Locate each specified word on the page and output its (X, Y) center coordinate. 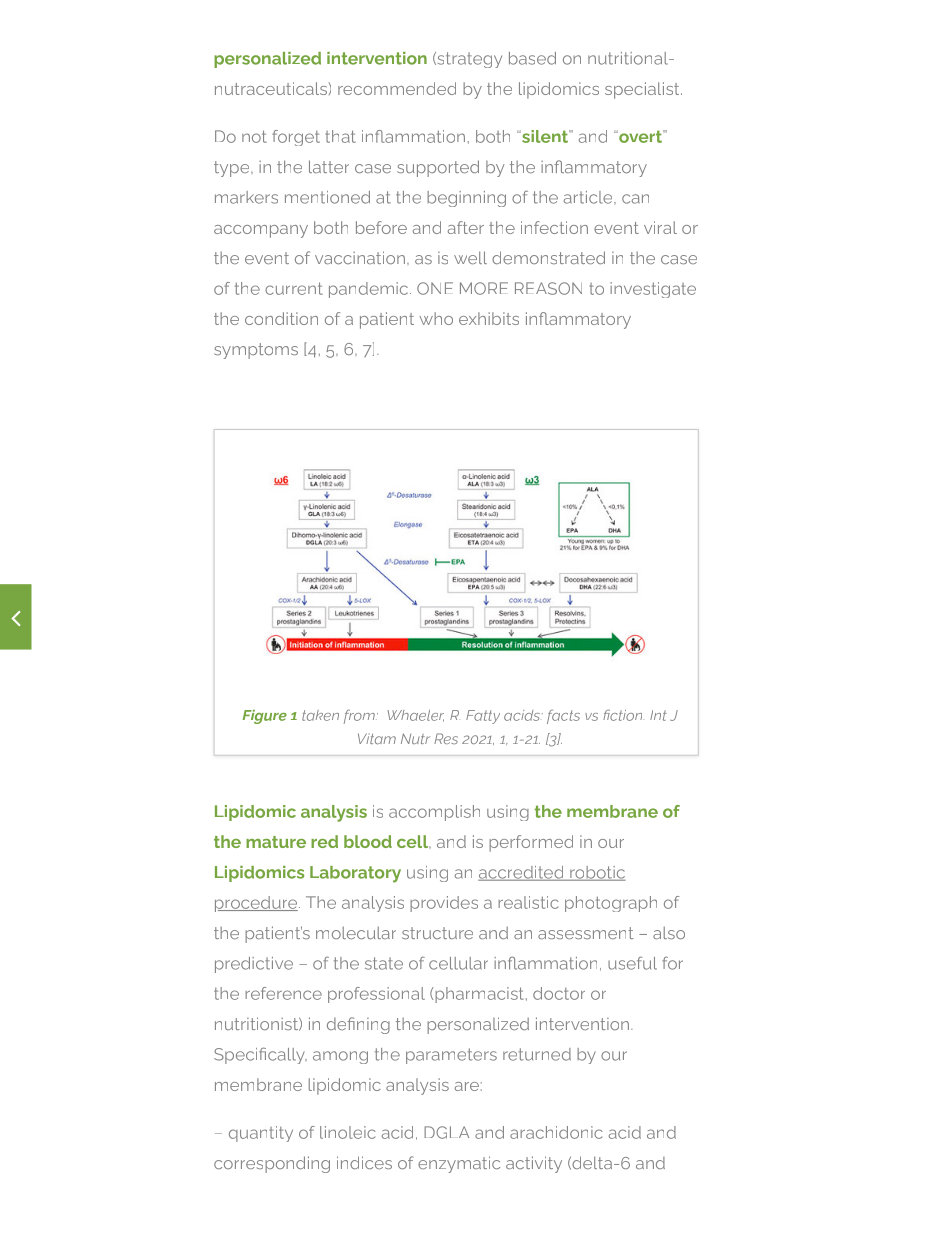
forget (296, 138)
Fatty (483, 717)
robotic (597, 873)
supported (438, 168)
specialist (643, 90)
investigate (653, 290)
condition (281, 318)
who (436, 318)
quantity (261, 1134)
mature (276, 842)
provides (444, 904)
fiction (622, 715)
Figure (265, 717)
